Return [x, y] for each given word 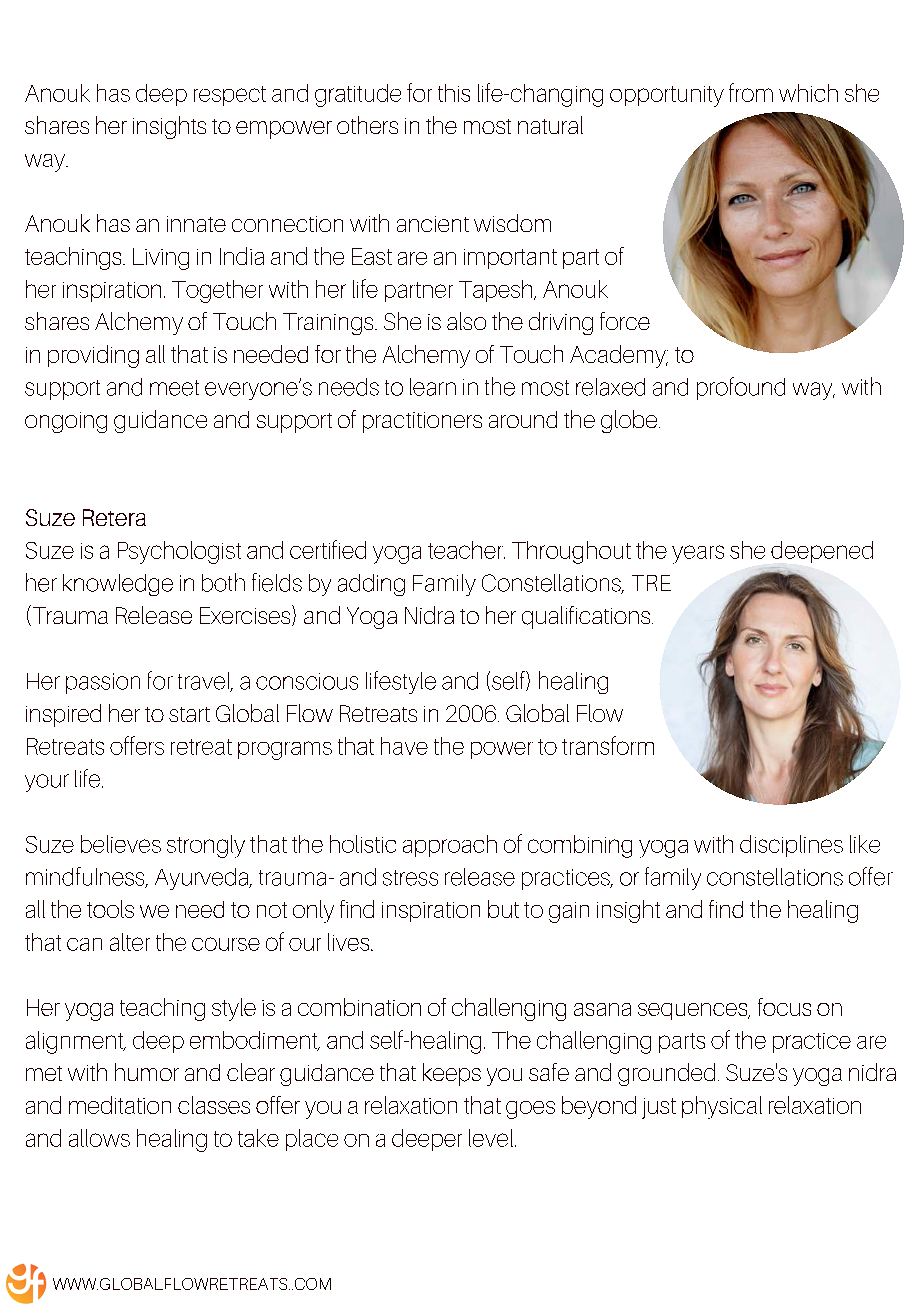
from [751, 92]
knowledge [118, 585]
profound [741, 388]
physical [722, 1107]
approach [450, 846]
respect [230, 96]
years [698, 554]
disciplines [791, 846]
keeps [452, 1074]
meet [174, 388]
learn [433, 387]
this [454, 93]
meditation [120, 1105]
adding [371, 585]
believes [121, 844]
